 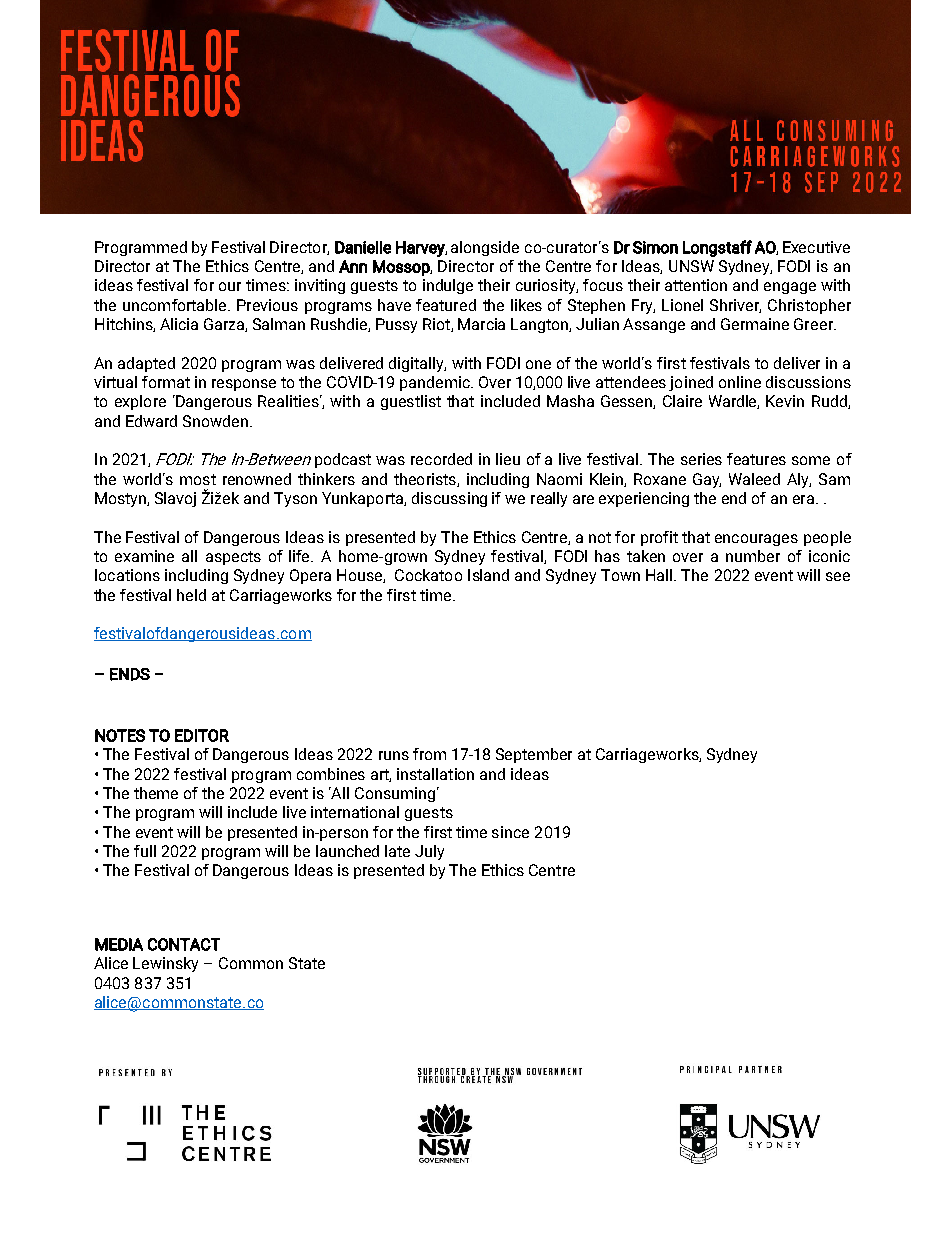 I want to click on Island, so click(x=488, y=575).
